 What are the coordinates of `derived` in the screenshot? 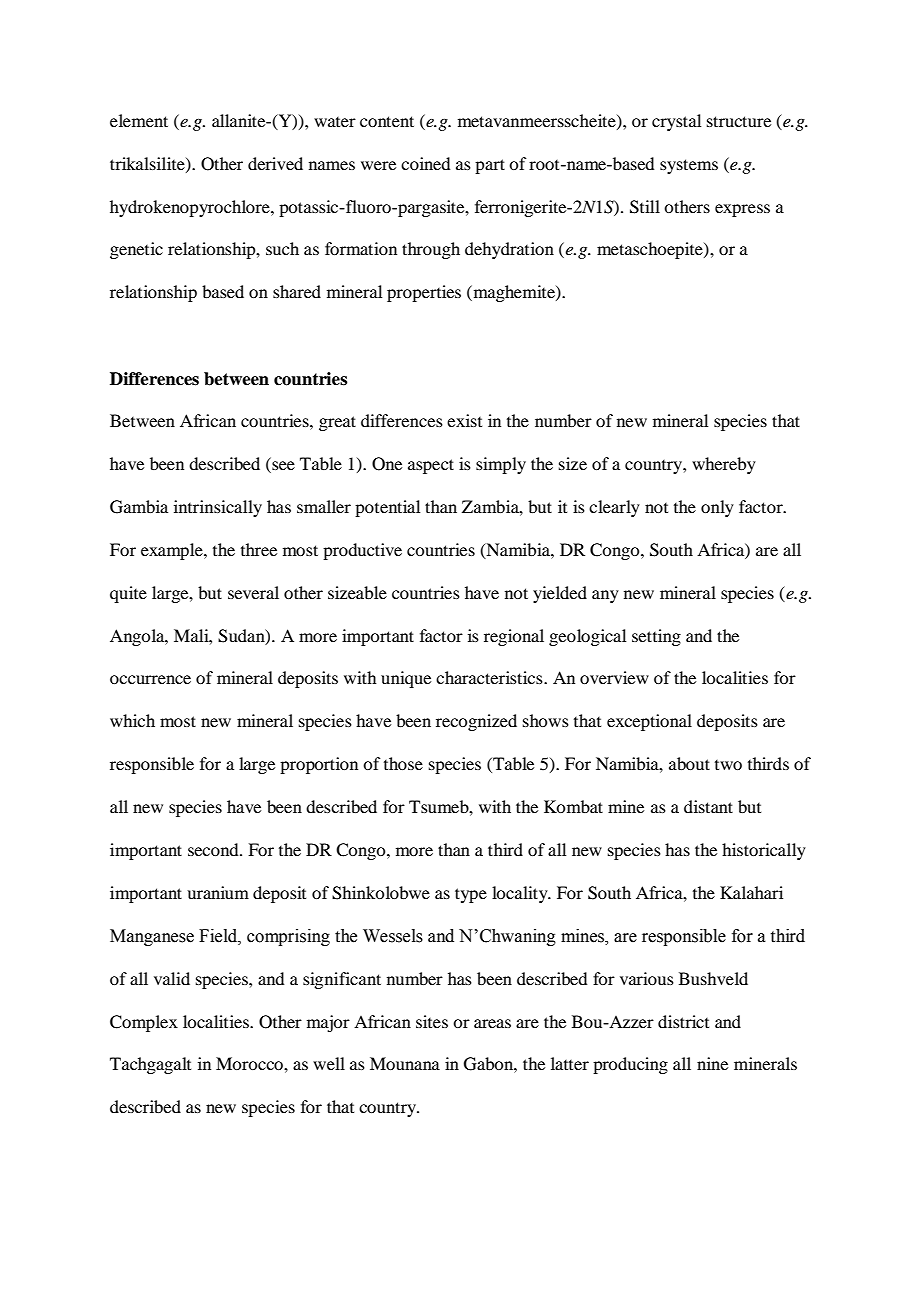 It's located at (275, 163).
